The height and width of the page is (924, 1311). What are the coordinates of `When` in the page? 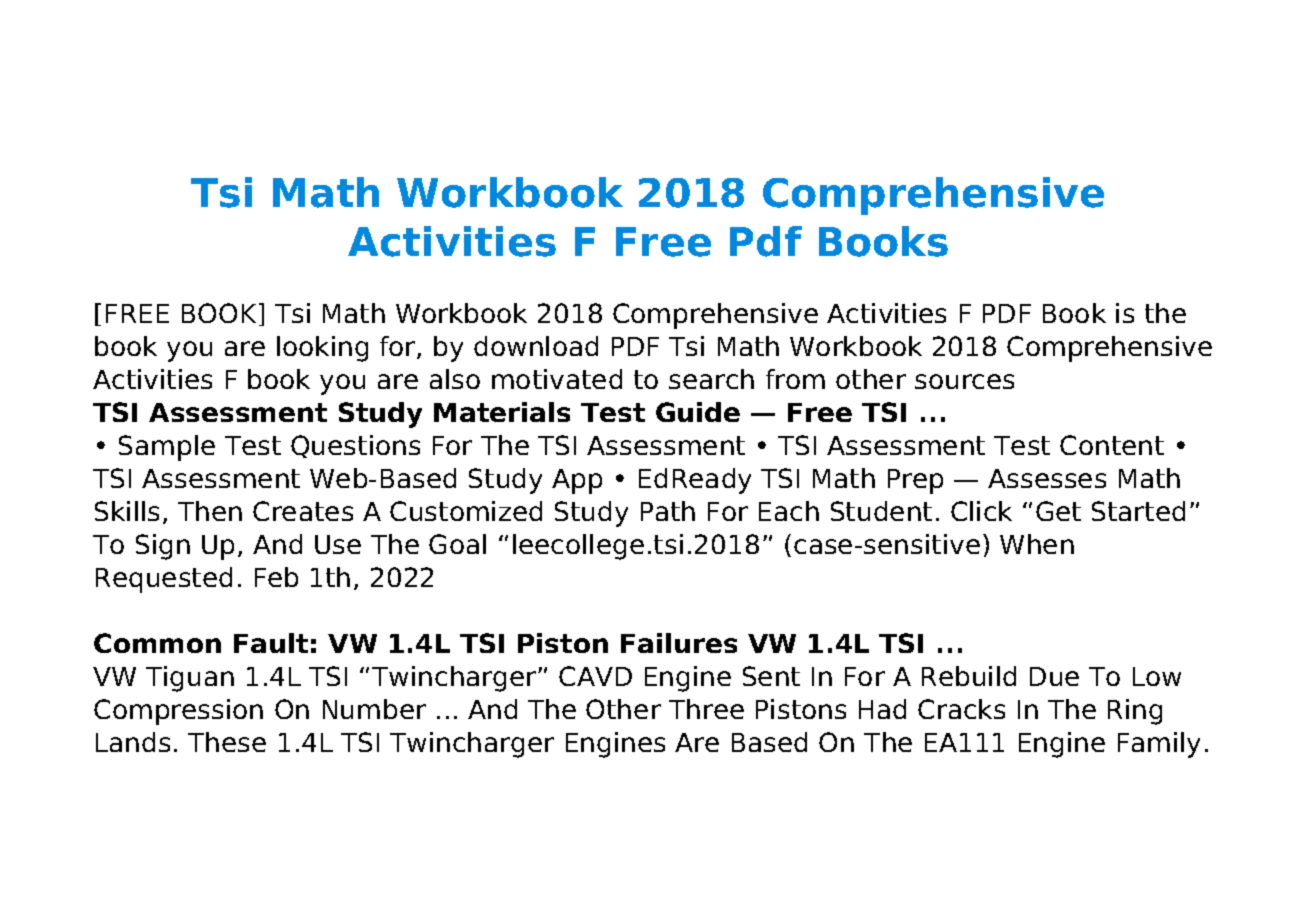 It's located at (1037, 544).
